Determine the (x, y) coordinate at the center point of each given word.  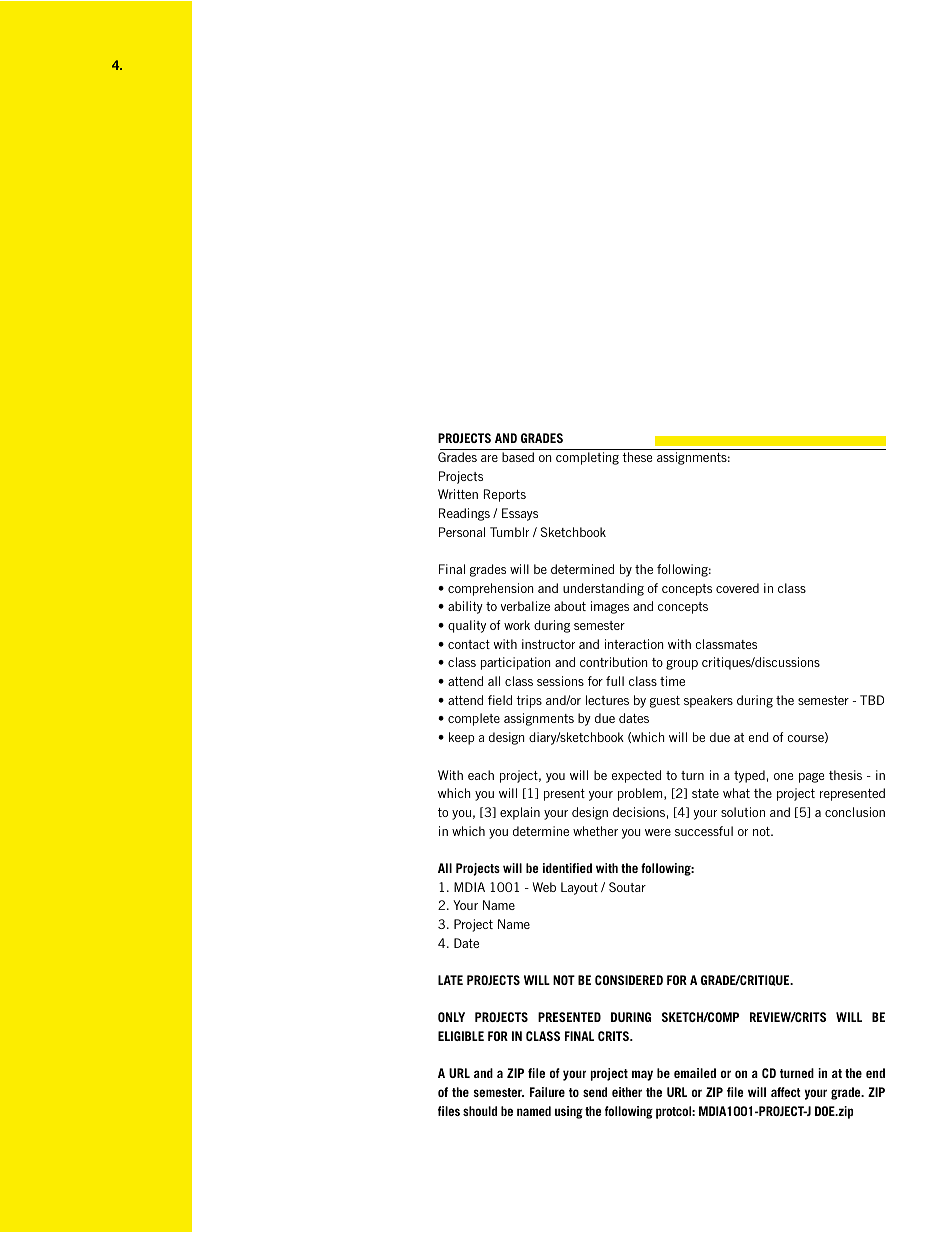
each (481, 775)
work (517, 625)
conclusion (855, 812)
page (811, 778)
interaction (634, 644)
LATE (450, 980)
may (642, 1075)
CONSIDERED (629, 980)
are (489, 458)
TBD (872, 700)
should (480, 1111)
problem (641, 794)
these (637, 457)
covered (737, 588)
